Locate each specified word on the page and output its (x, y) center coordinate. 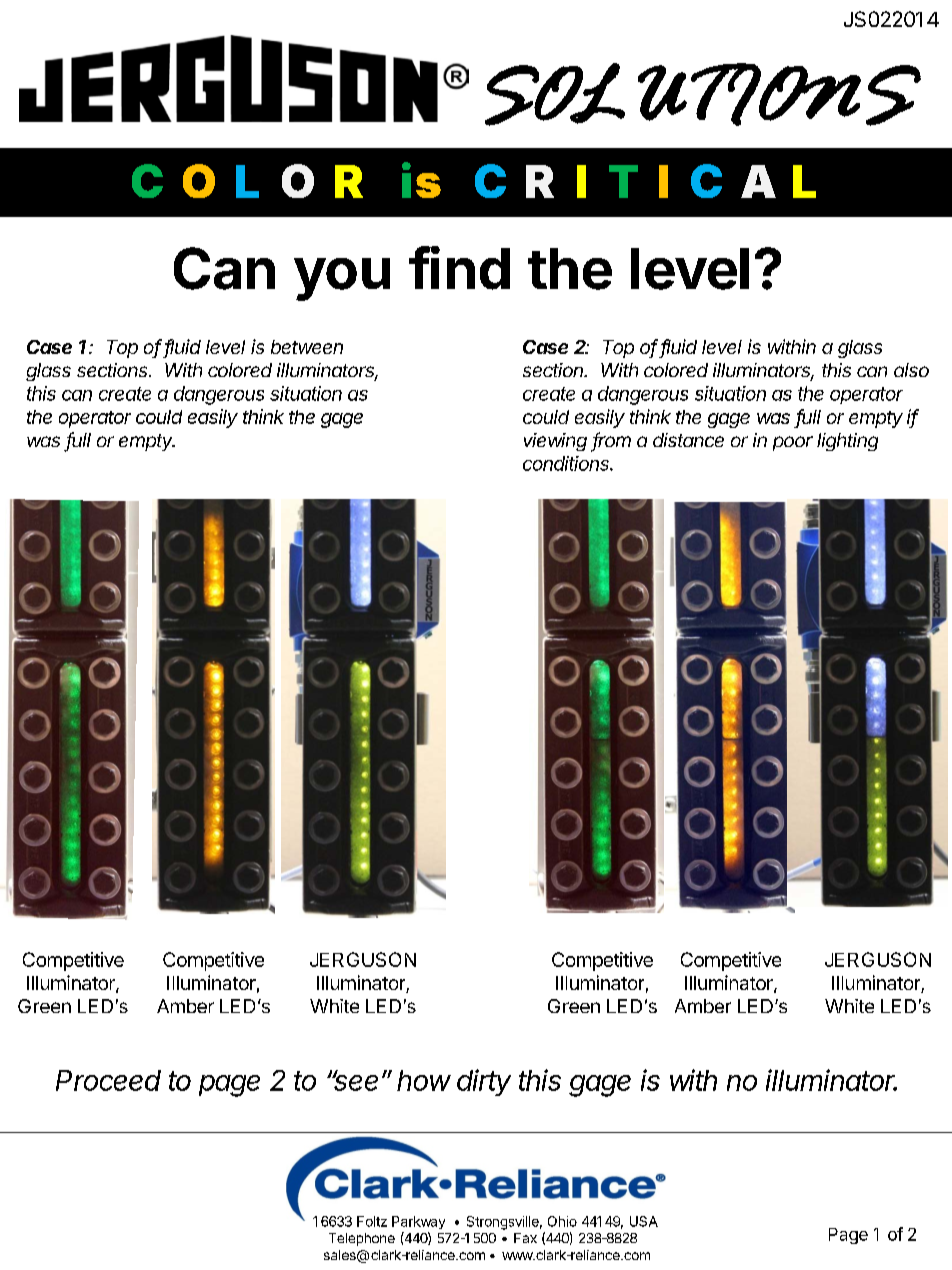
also (911, 370)
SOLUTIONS (703, 94)
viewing (555, 442)
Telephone (362, 1239)
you (342, 279)
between (307, 347)
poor (793, 443)
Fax (525, 1238)
